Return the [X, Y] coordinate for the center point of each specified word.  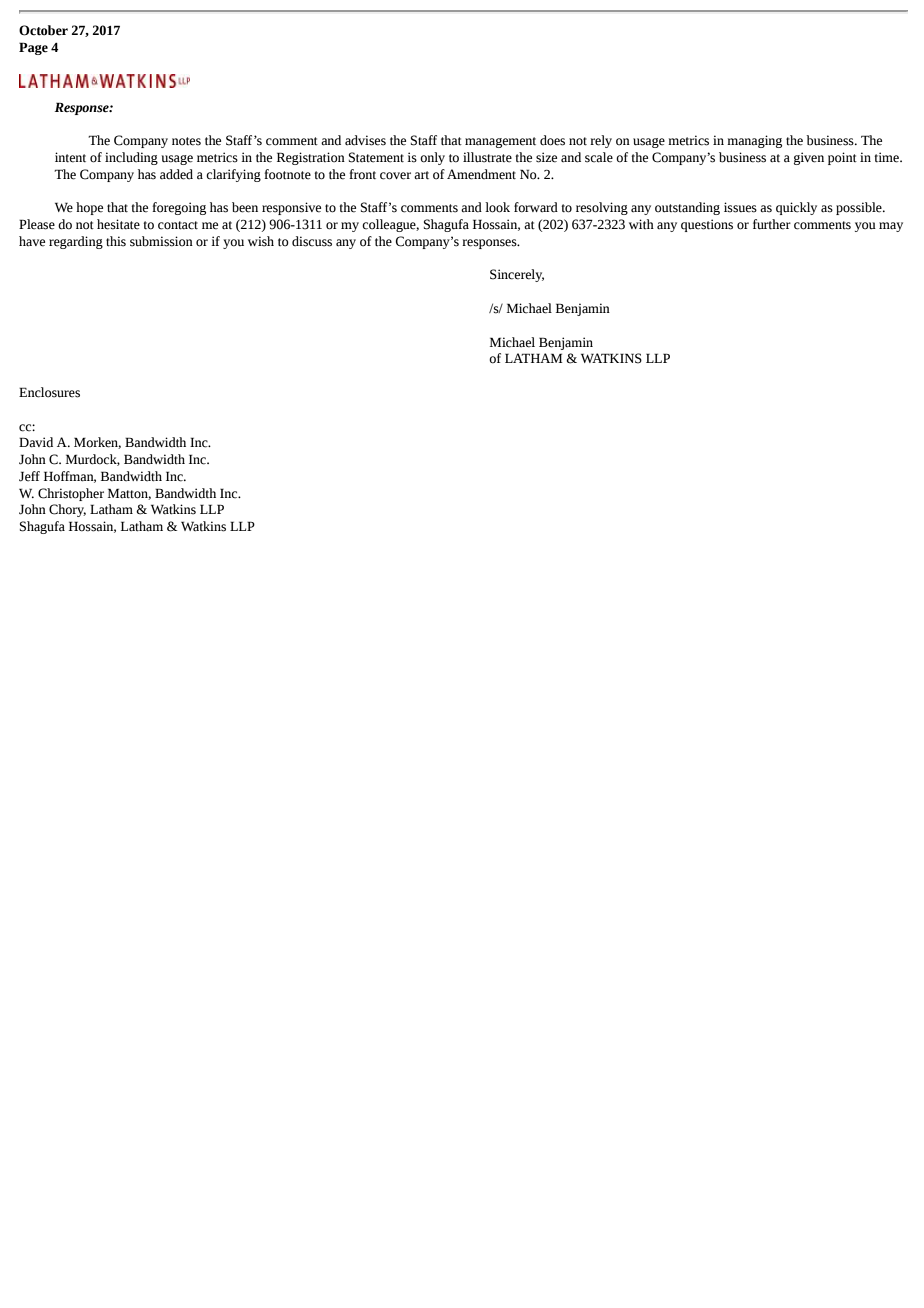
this [116, 241]
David [36, 442]
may [891, 227]
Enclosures [49, 392]
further [772, 224]
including [131, 158]
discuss [312, 241]
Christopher [71, 494]
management [500, 142]
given [809, 158]
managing [754, 141]
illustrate [487, 157]
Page [33, 48]
